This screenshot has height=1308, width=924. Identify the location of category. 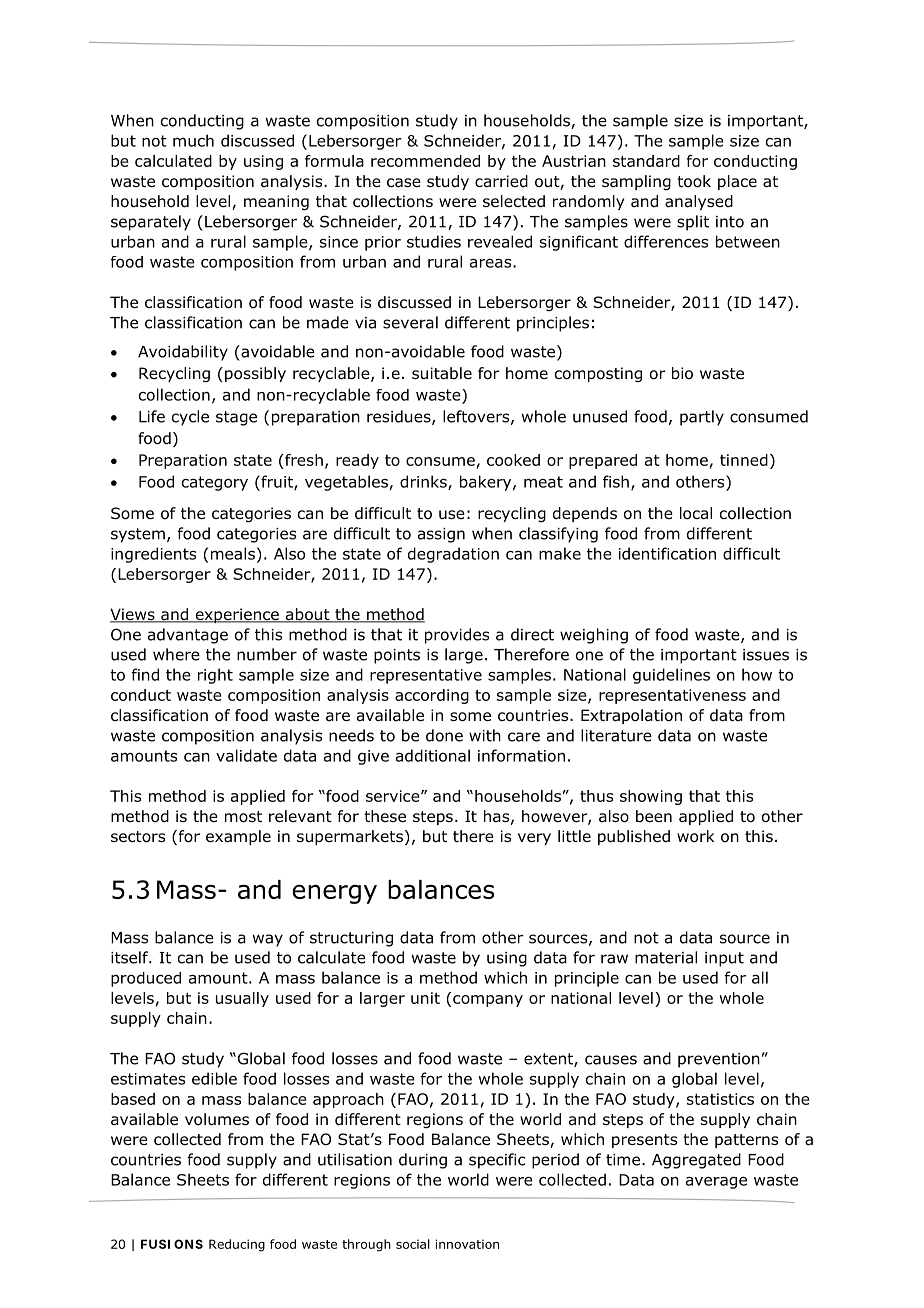
(215, 483).
